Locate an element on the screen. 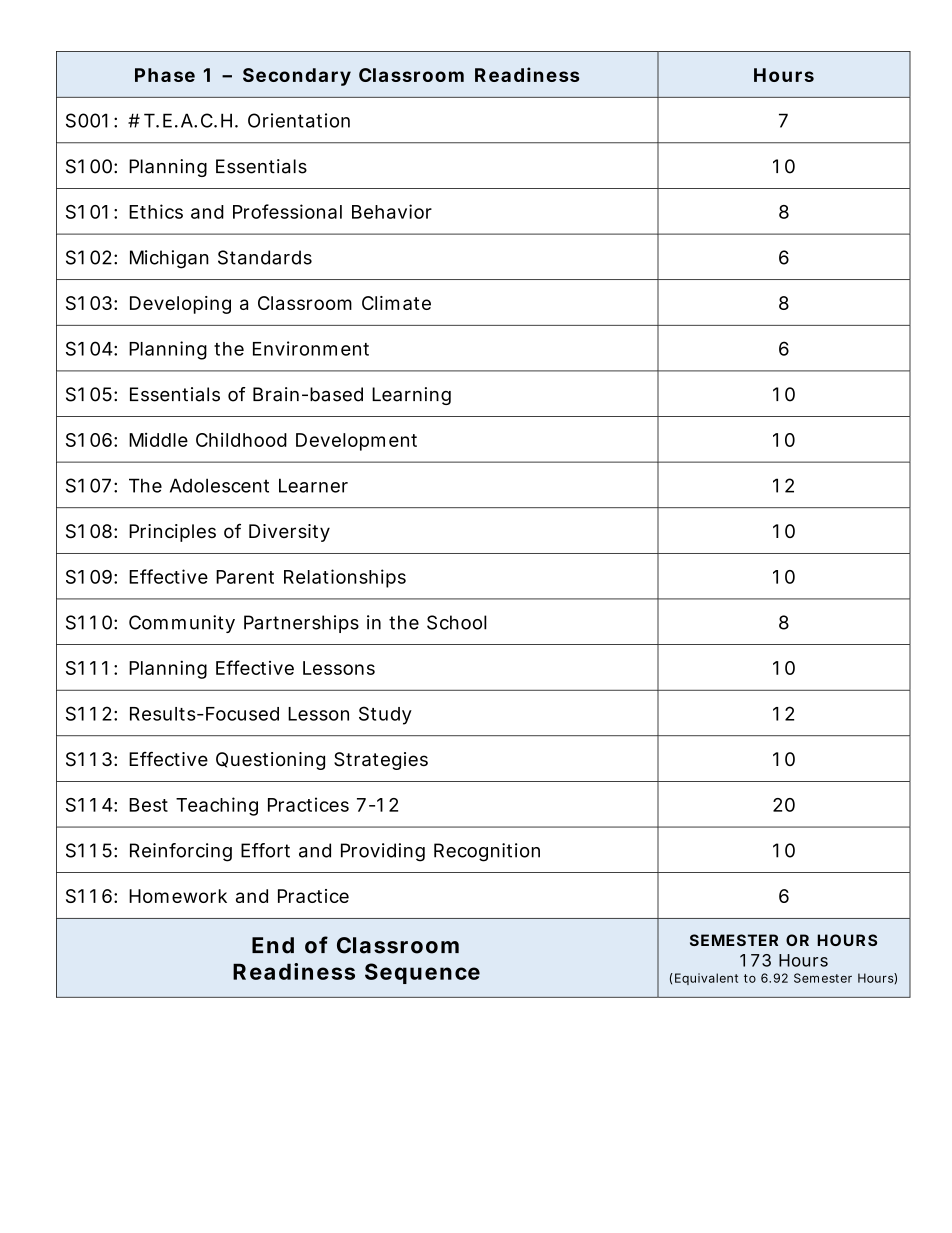 The image size is (952, 1233). Behavior is located at coordinates (392, 211).
